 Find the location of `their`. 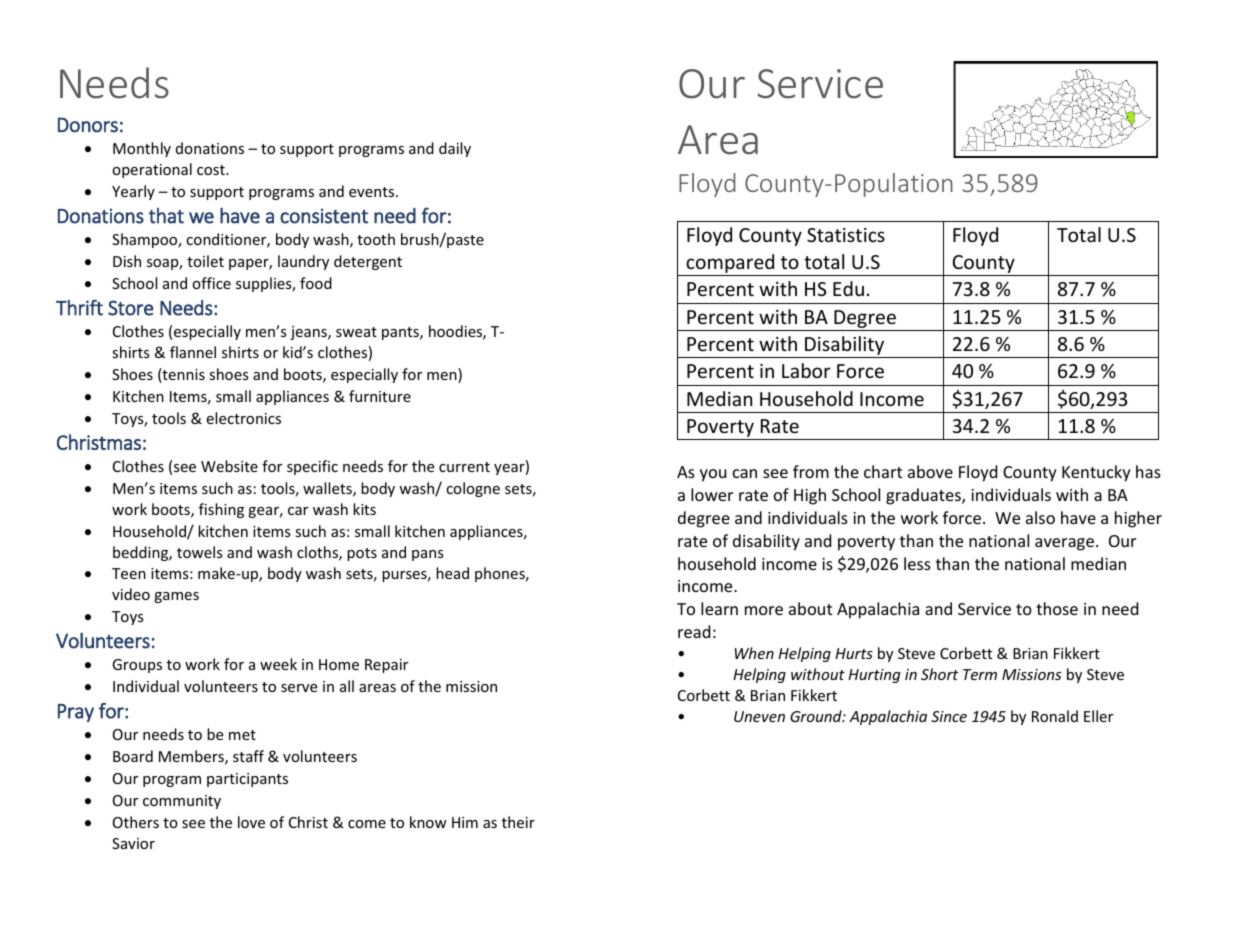

their is located at coordinates (518, 822).
